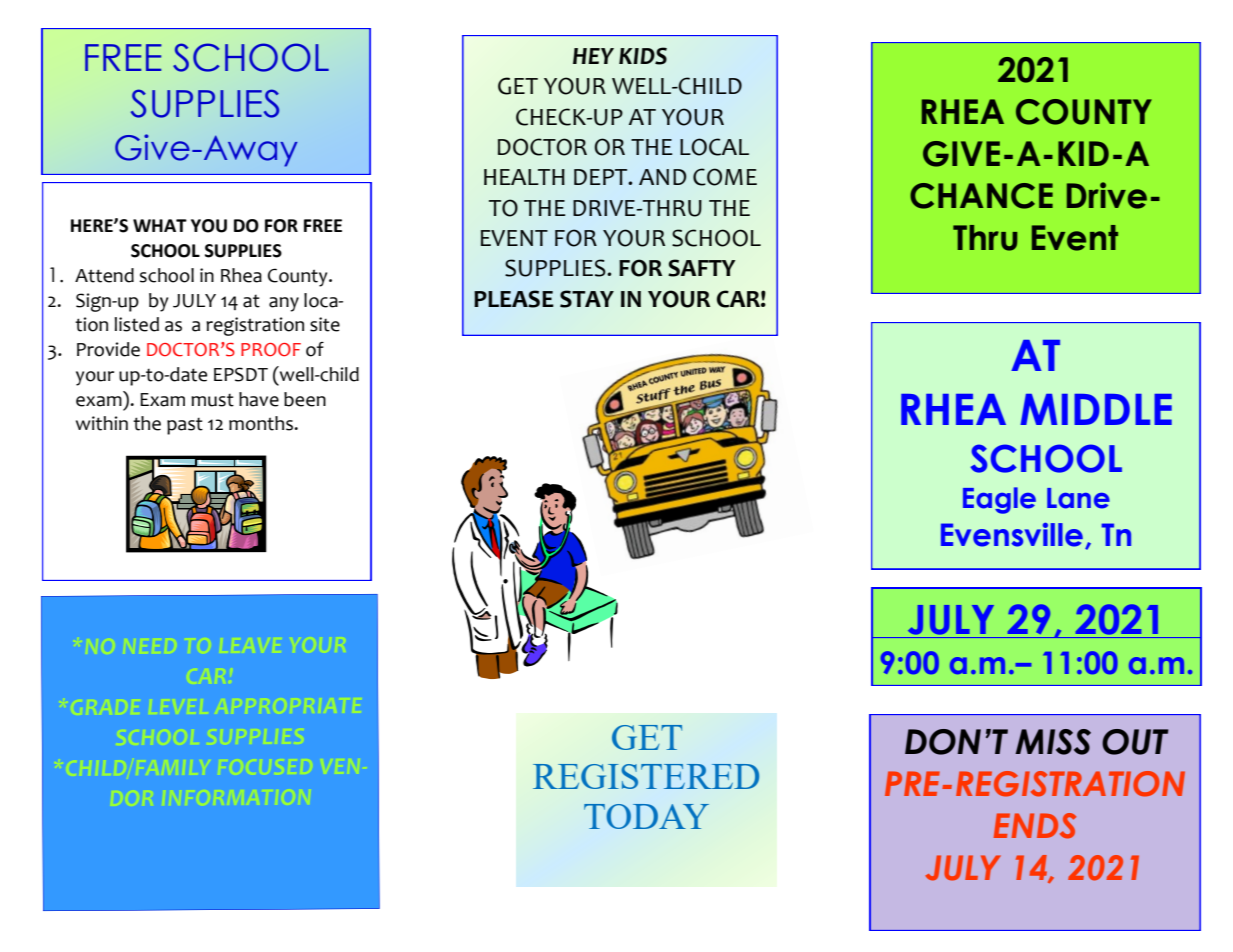  What do you see at coordinates (981, 196) in the screenshot?
I see `CHANCE` at bounding box center [981, 196].
